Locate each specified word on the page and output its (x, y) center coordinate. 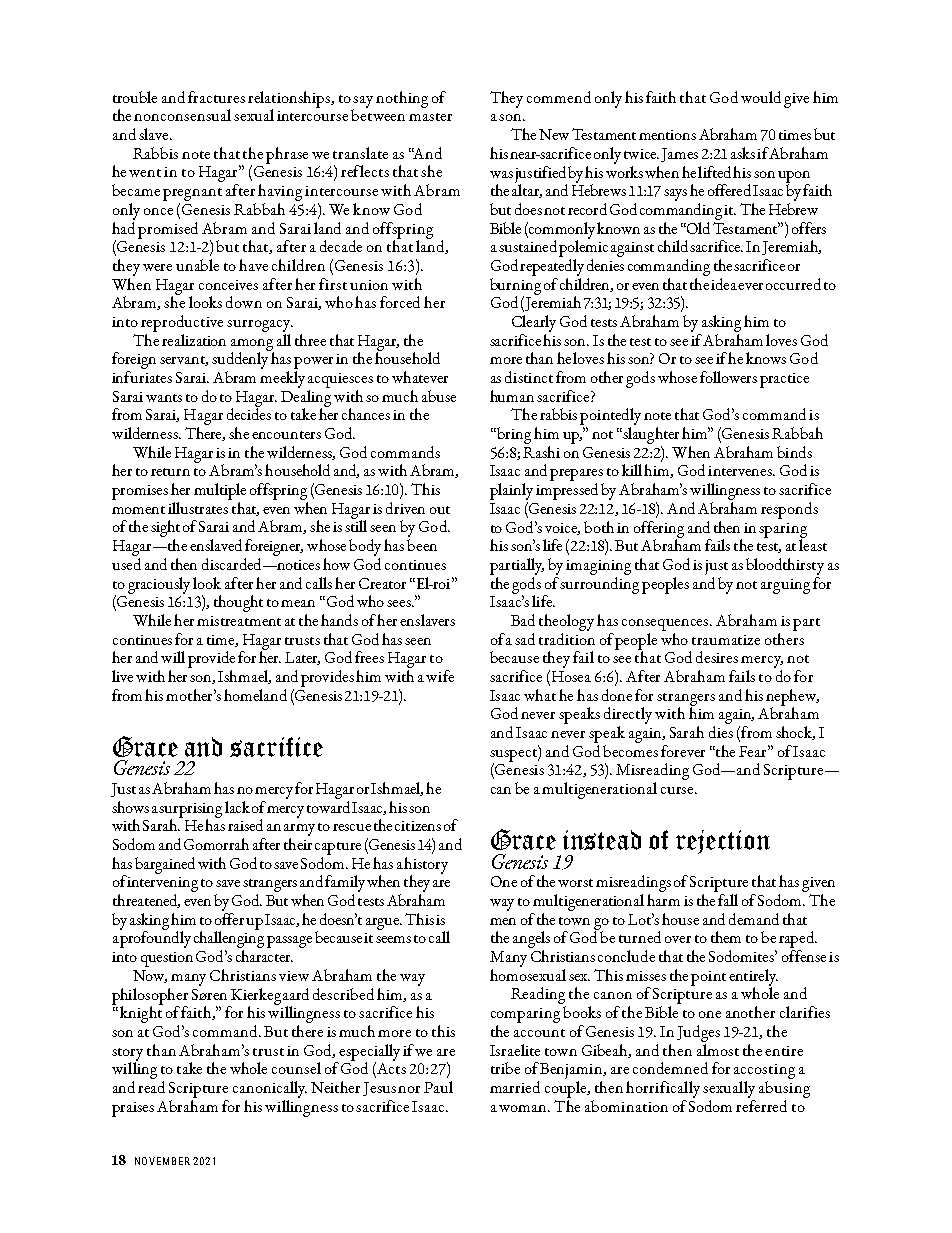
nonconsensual (182, 115)
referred (761, 1106)
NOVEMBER (162, 1161)
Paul (438, 1087)
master (430, 117)
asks (743, 153)
